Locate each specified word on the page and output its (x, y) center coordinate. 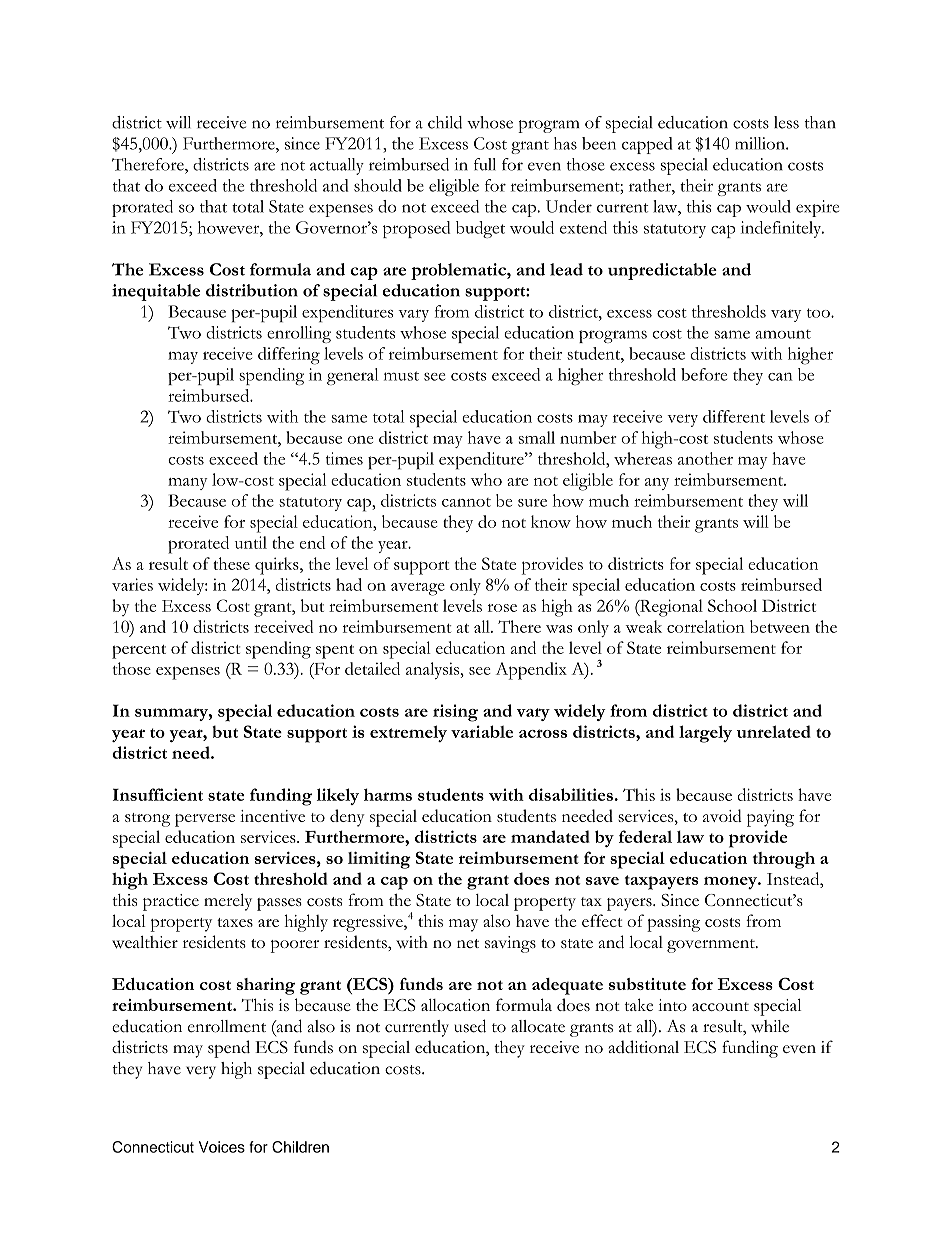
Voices (222, 1147)
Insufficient (158, 794)
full (485, 164)
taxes (235, 922)
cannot (466, 502)
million (761, 143)
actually (337, 166)
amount (783, 334)
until (251, 542)
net (468, 943)
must (401, 376)
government (712, 946)
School (732, 605)
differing (289, 356)
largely (705, 734)
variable (482, 731)
